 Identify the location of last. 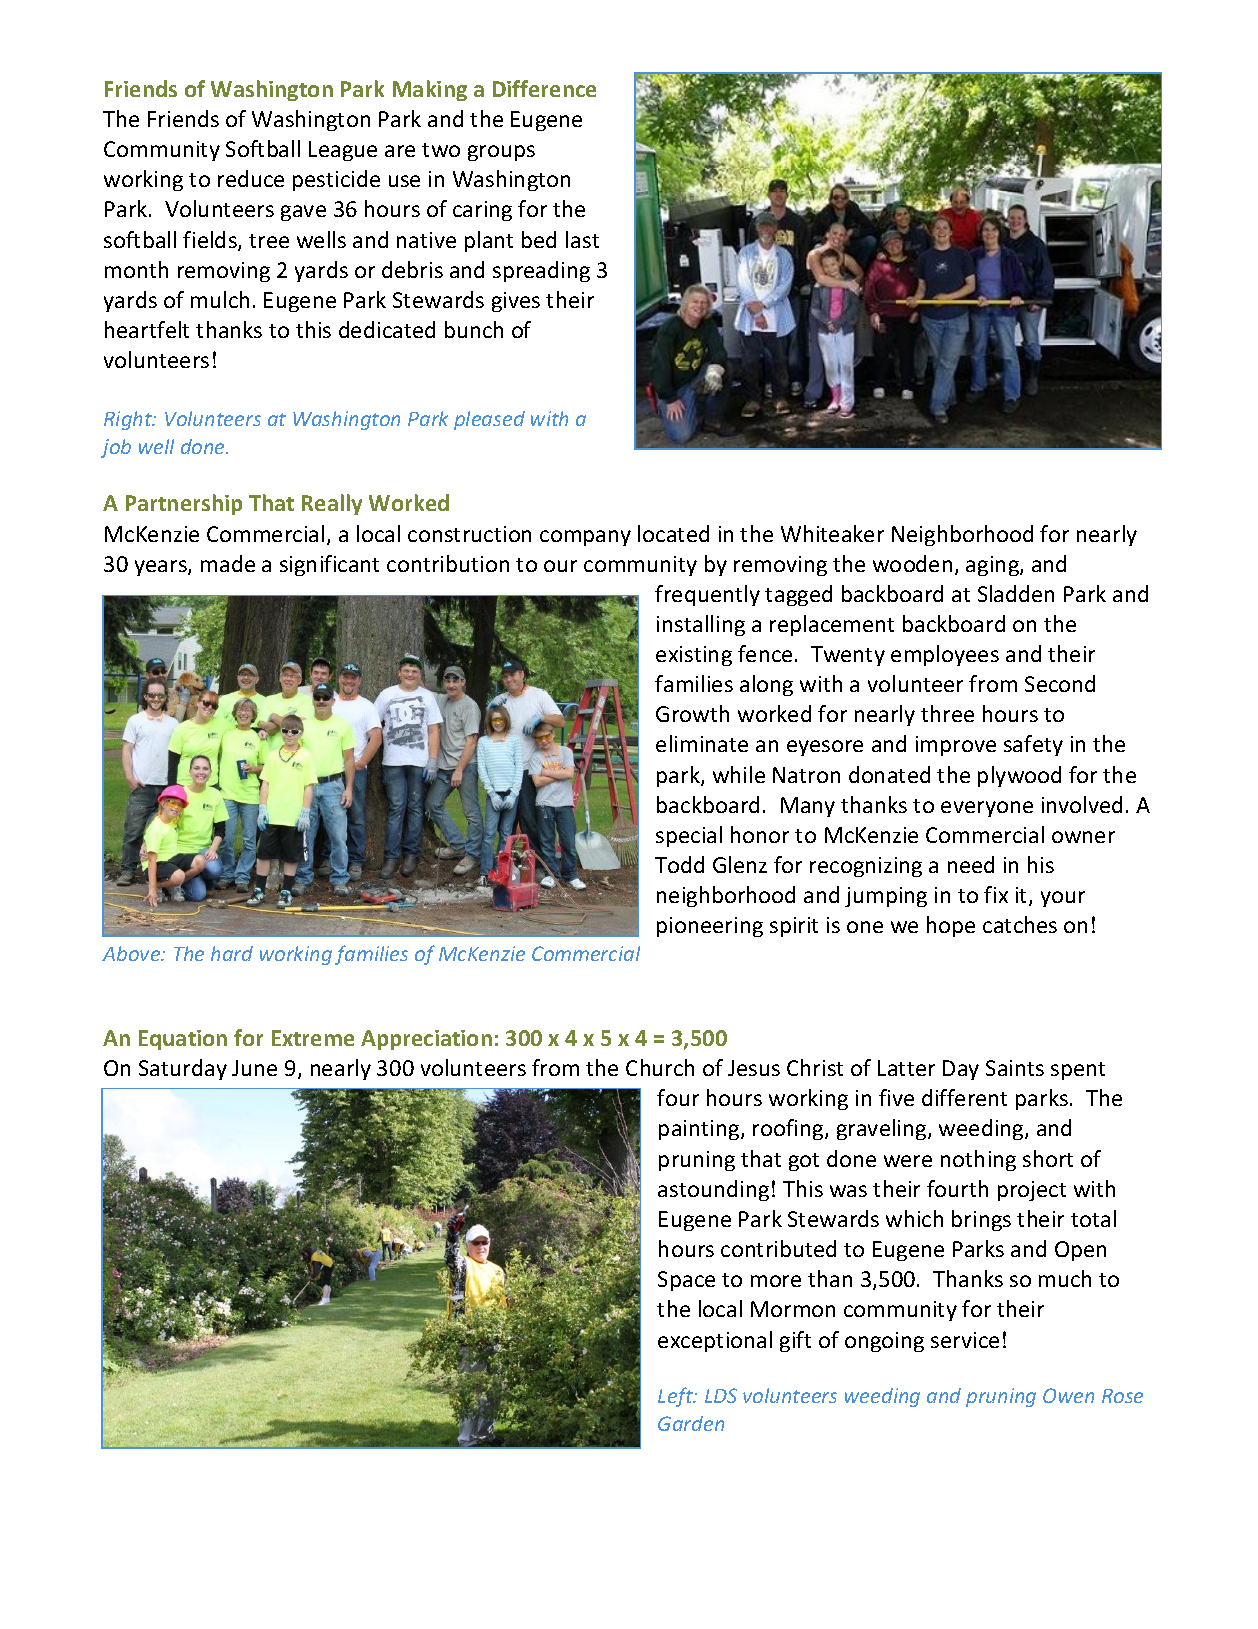
(582, 239).
